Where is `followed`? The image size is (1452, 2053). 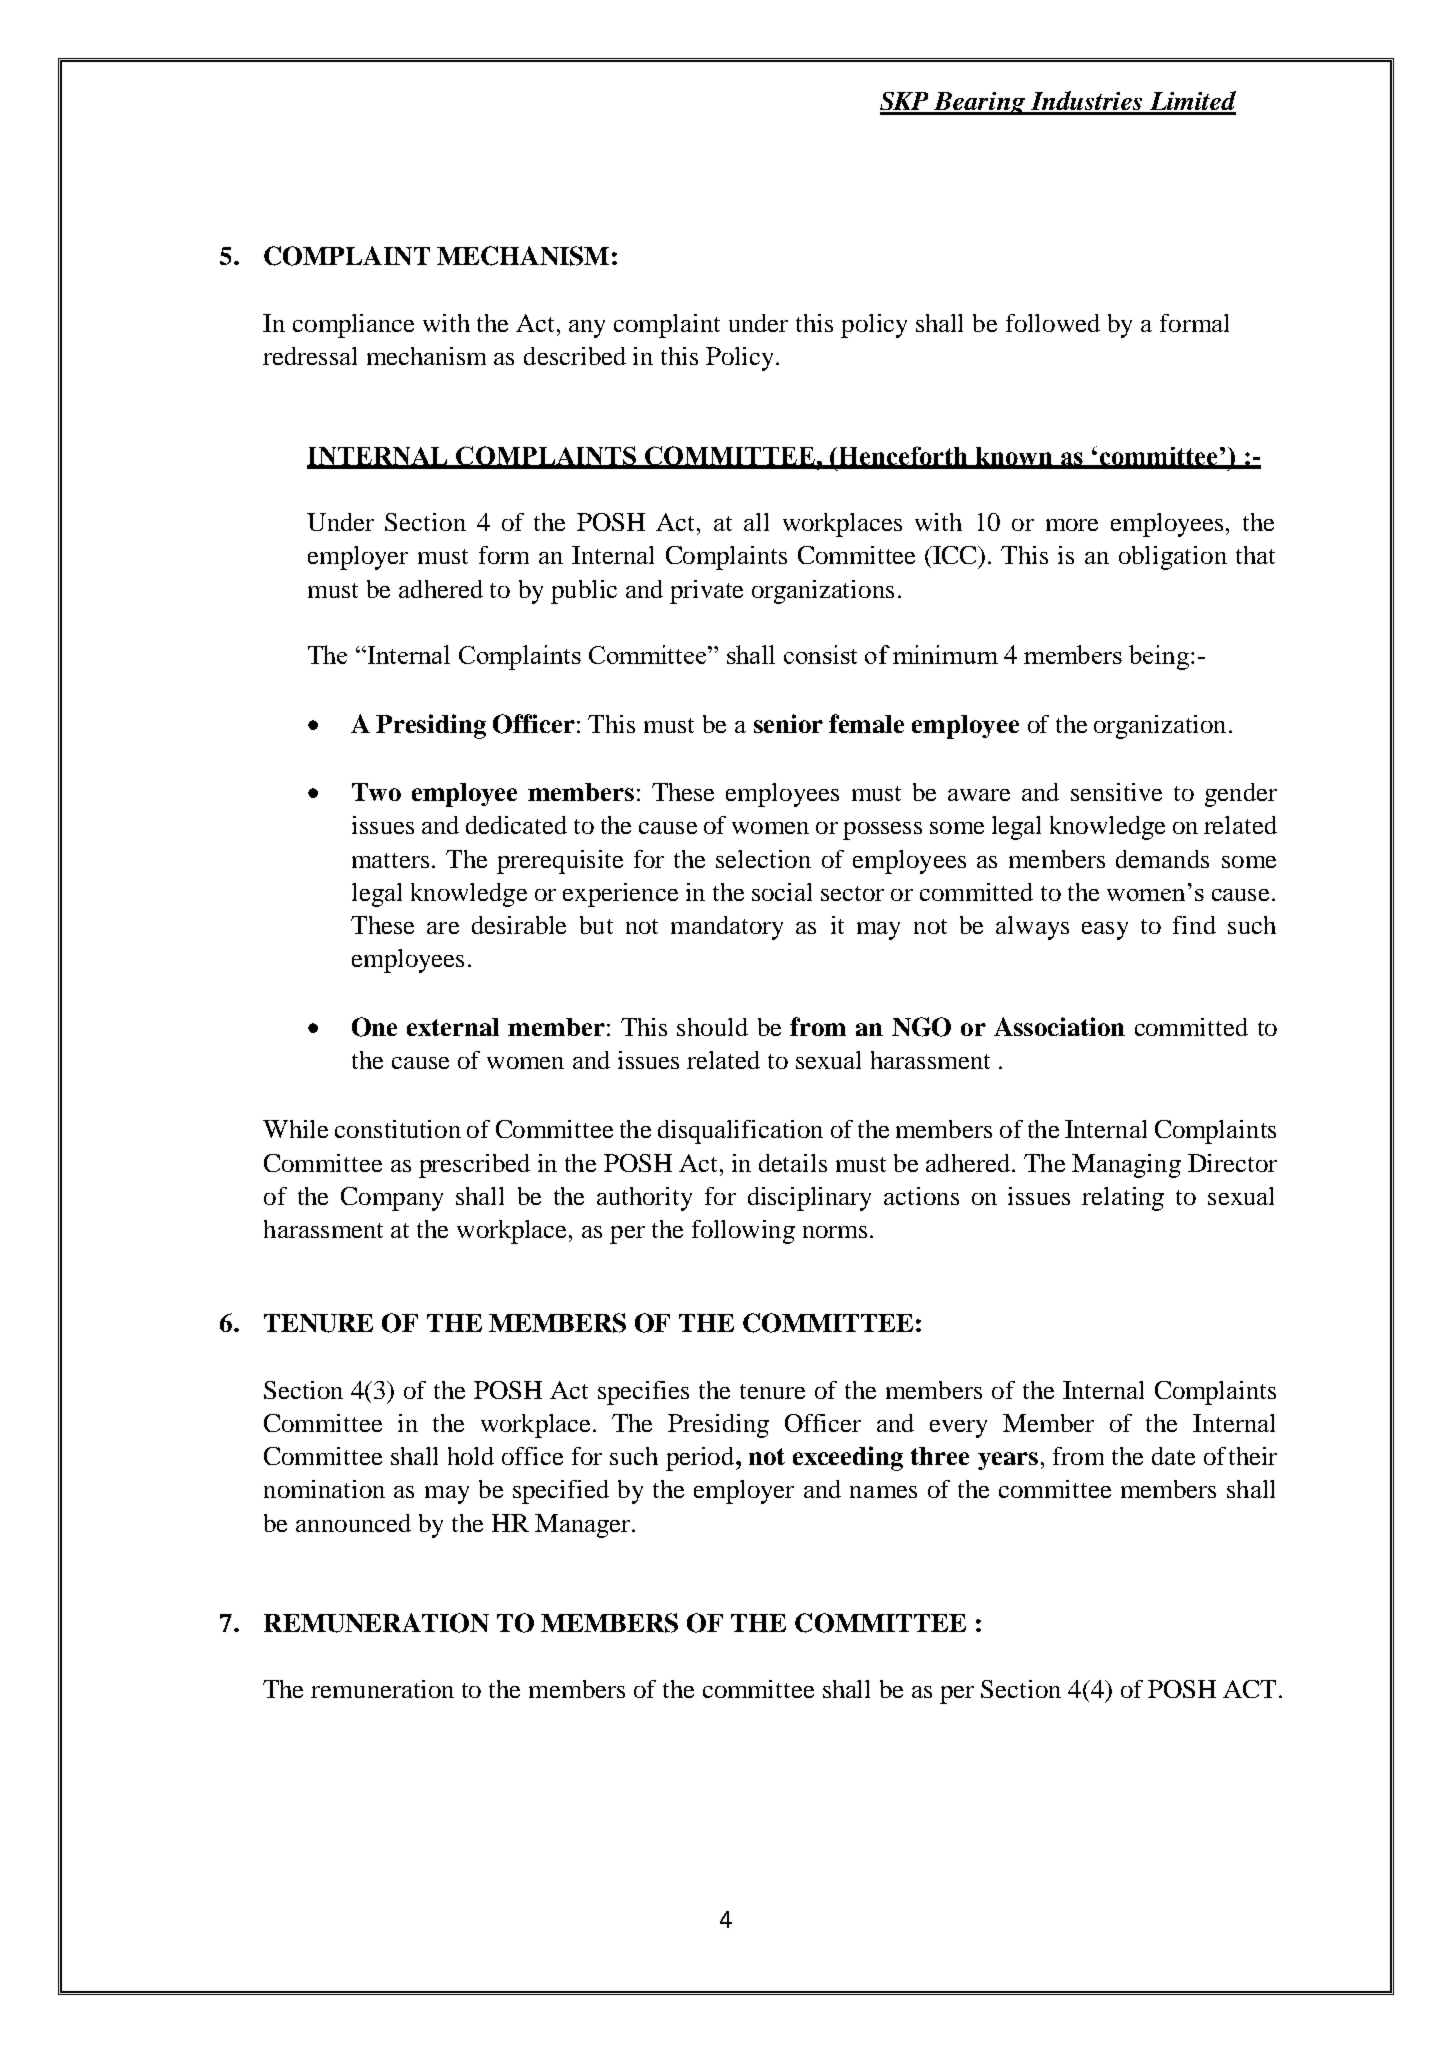
followed is located at coordinates (1053, 323).
